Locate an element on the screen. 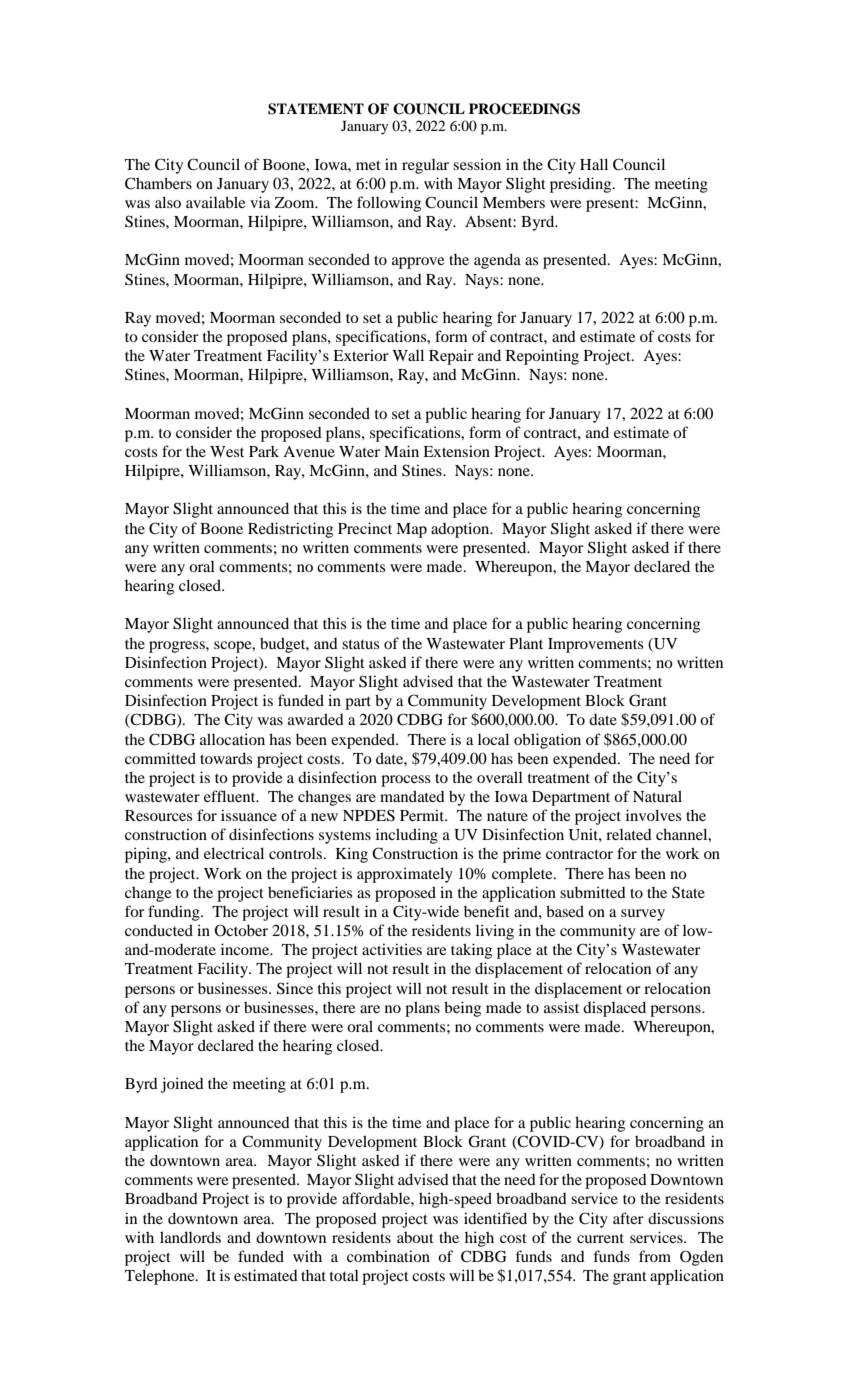  Map is located at coordinates (411, 530).
